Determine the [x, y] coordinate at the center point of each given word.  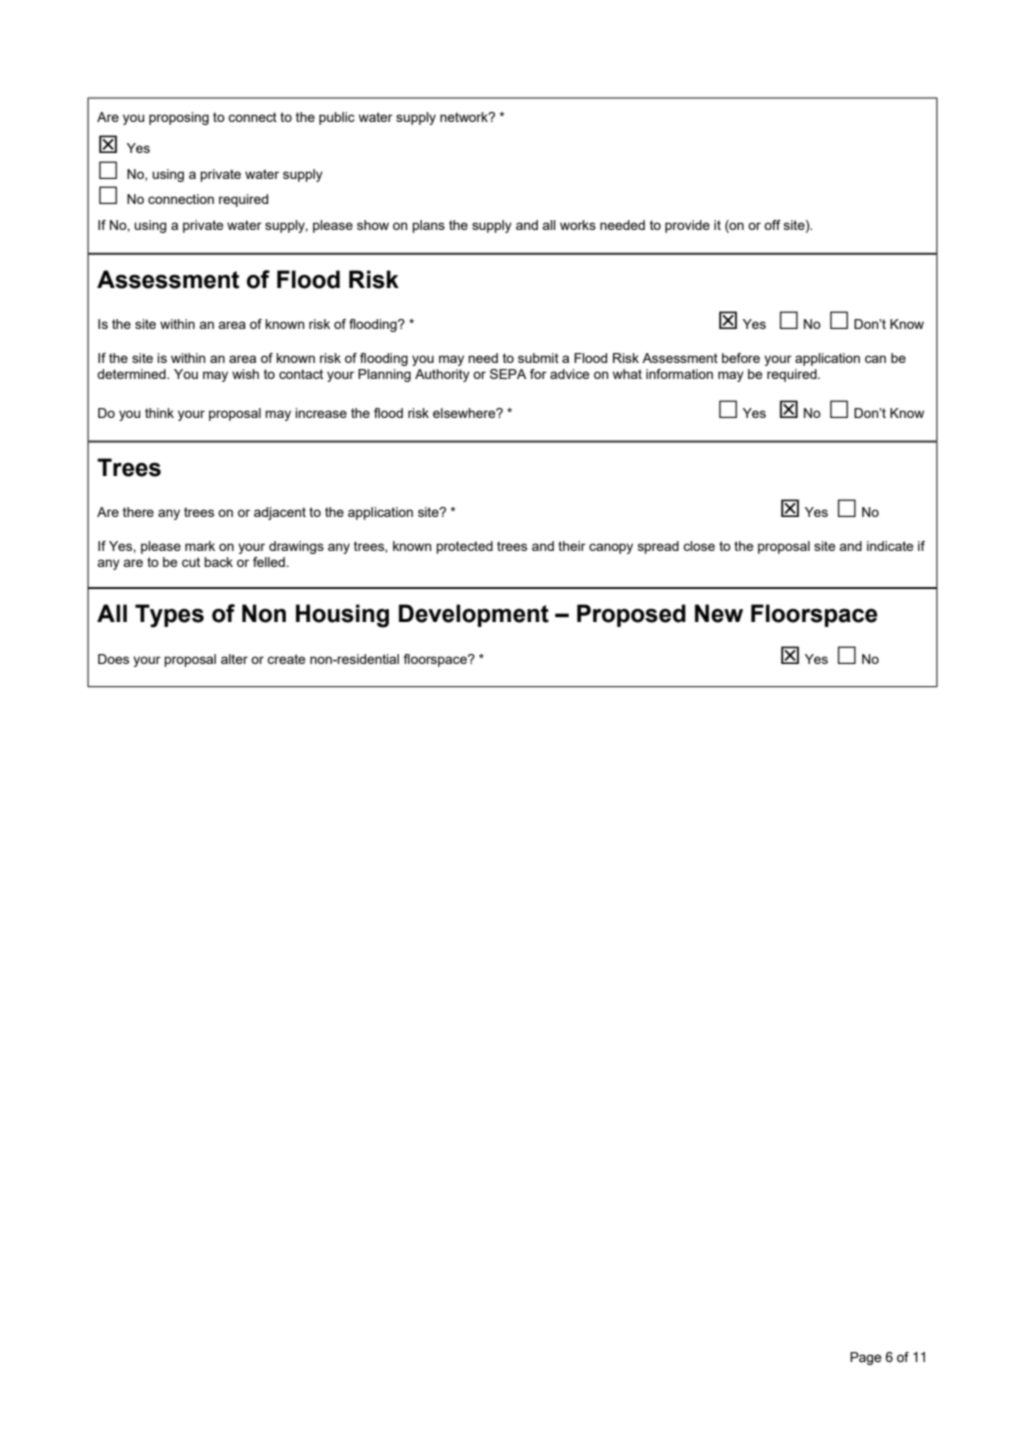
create [286, 659]
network [465, 117]
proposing [179, 118]
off [772, 225]
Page [866, 1358]
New [719, 613]
